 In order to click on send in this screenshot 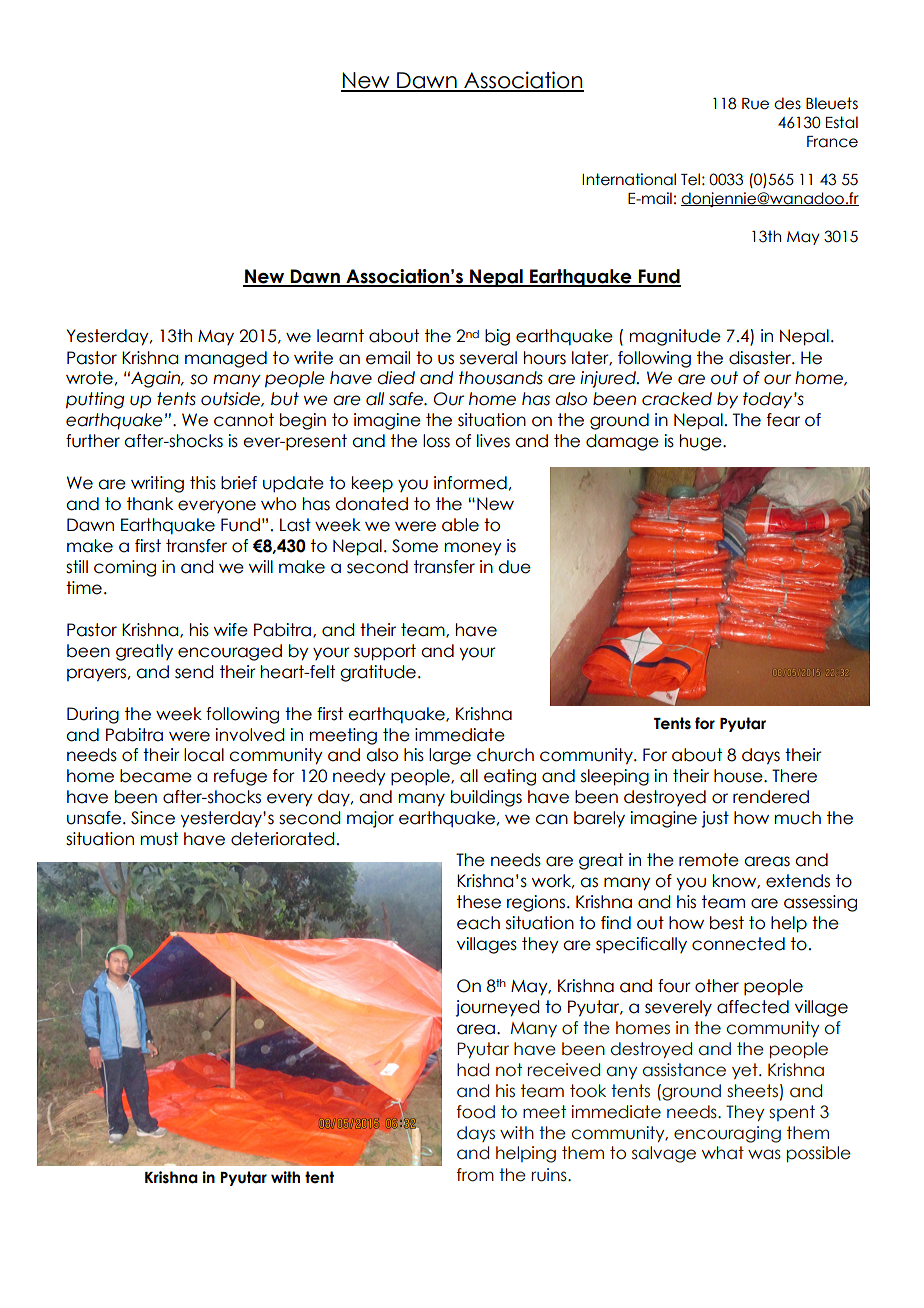, I will do `click(194, 672)`.
